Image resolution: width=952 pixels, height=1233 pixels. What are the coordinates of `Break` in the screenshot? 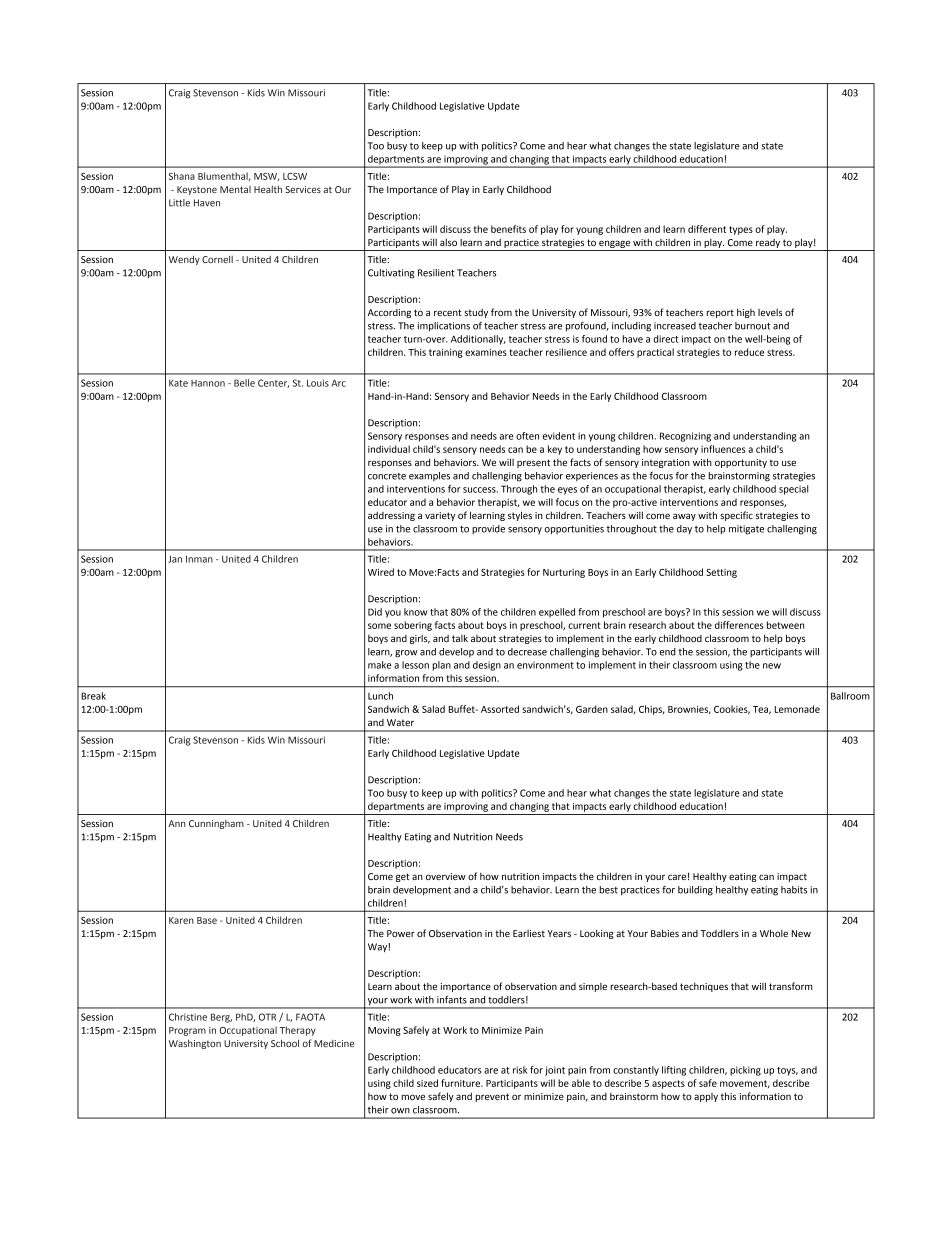 It's located at (93, 696).
